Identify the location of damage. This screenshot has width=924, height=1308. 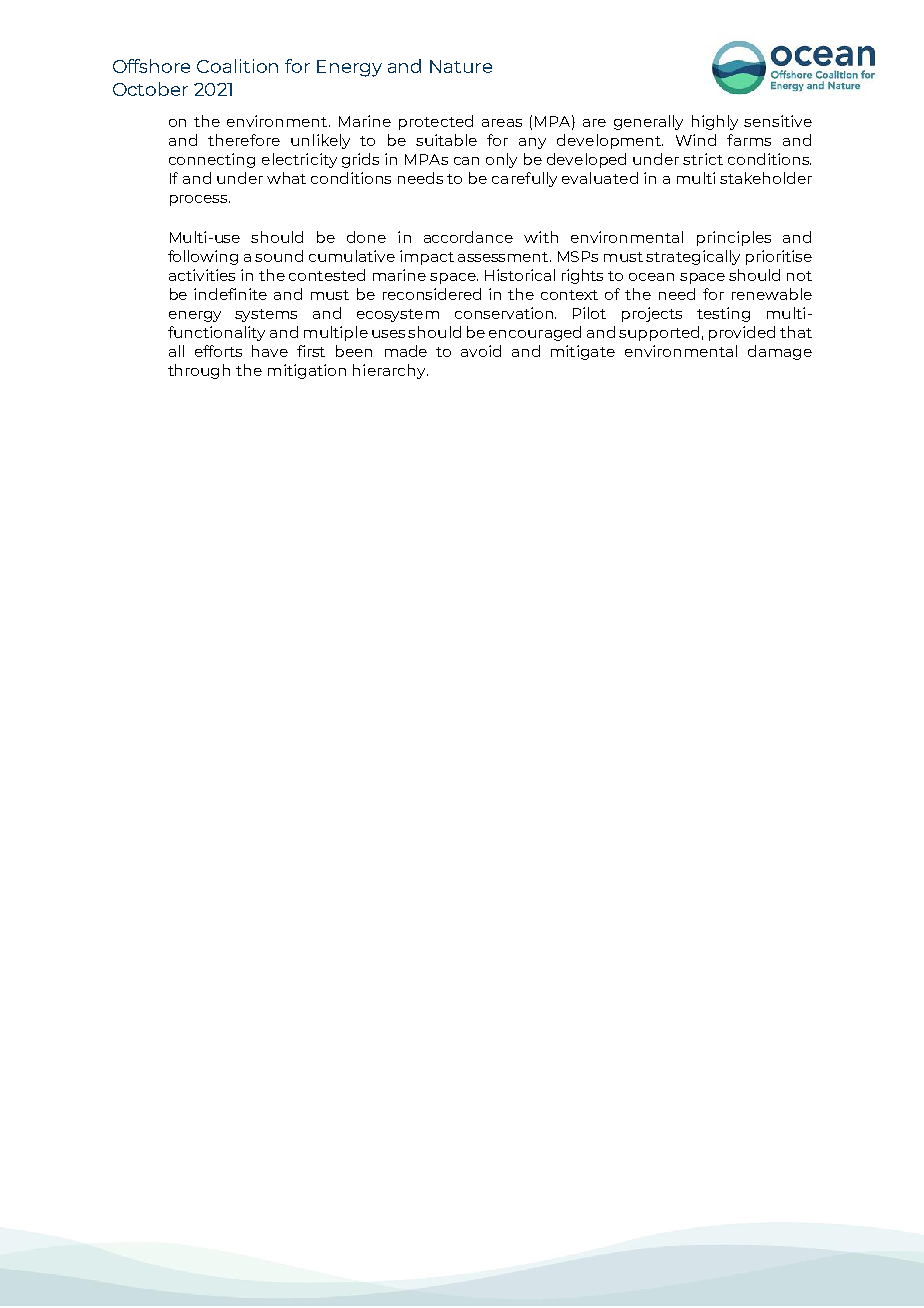
(780, 352).
